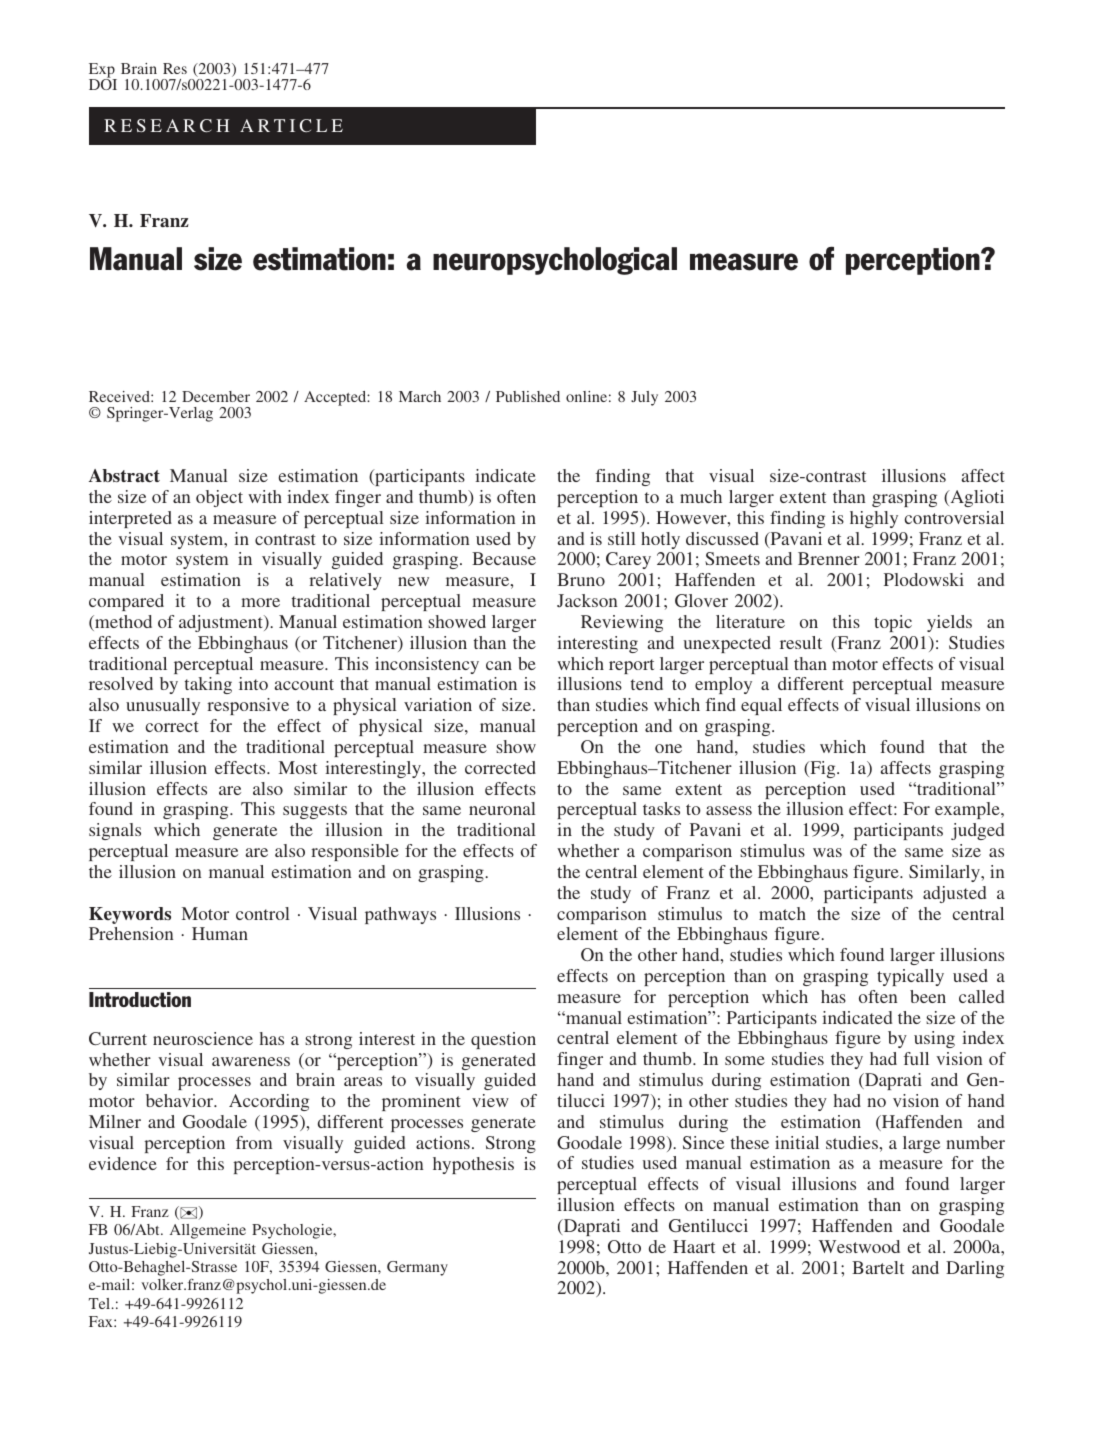 Image resolution: width=1093 pixels, height=1442 pixels. What do you see at coordinates (248, 706) in the screenshot?
I see `responsive` at bounding box center [248, 706].
